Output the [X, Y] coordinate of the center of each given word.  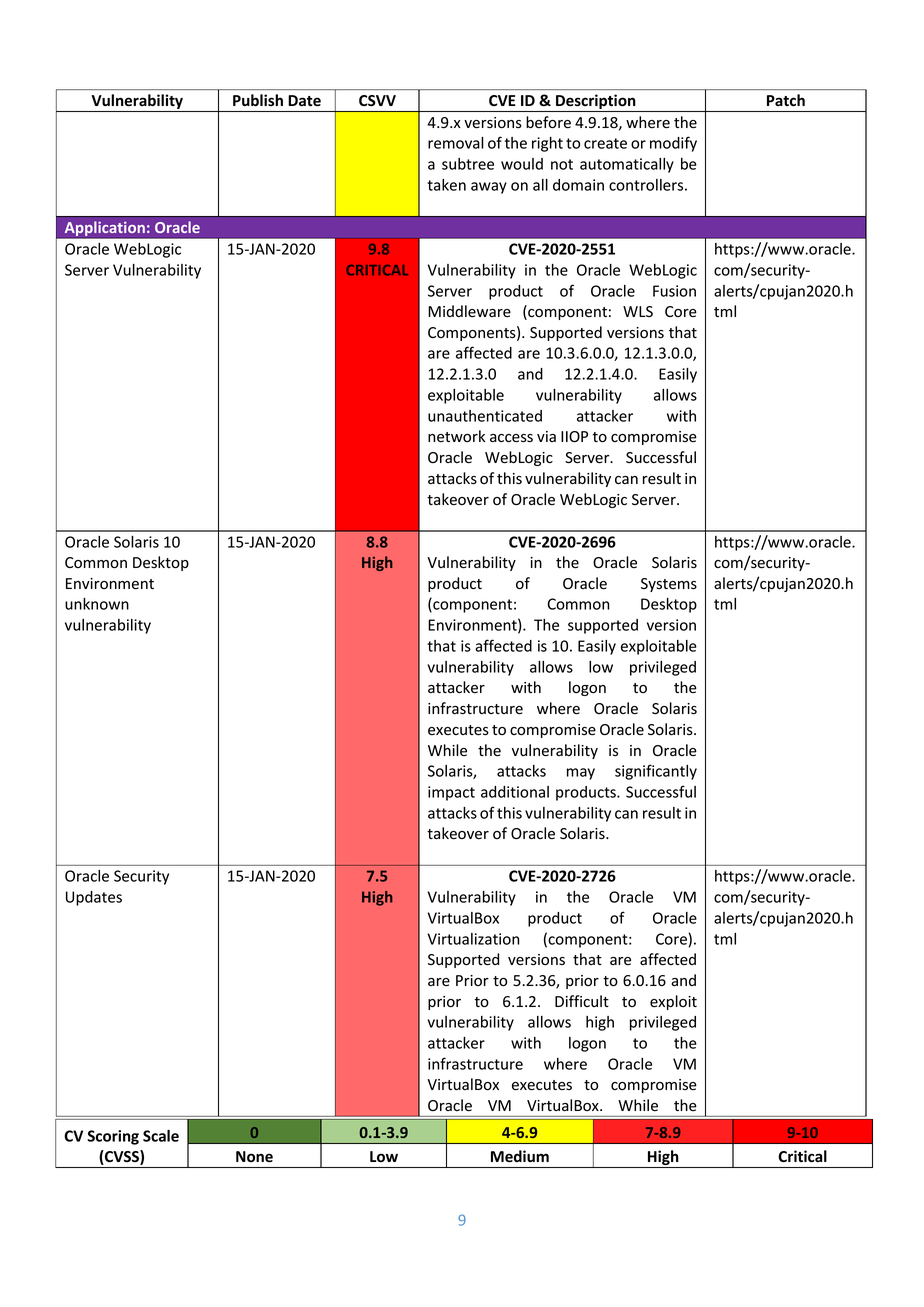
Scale [161, 1136]
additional [515, 792]
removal [456, 143]
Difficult [582, 1001]
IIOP [574, 436]
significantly [656, 772]
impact [451, 793]
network [456, 436]
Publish [258, 100]
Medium [520, 1156]
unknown [97, 604]
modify [673, 144]
